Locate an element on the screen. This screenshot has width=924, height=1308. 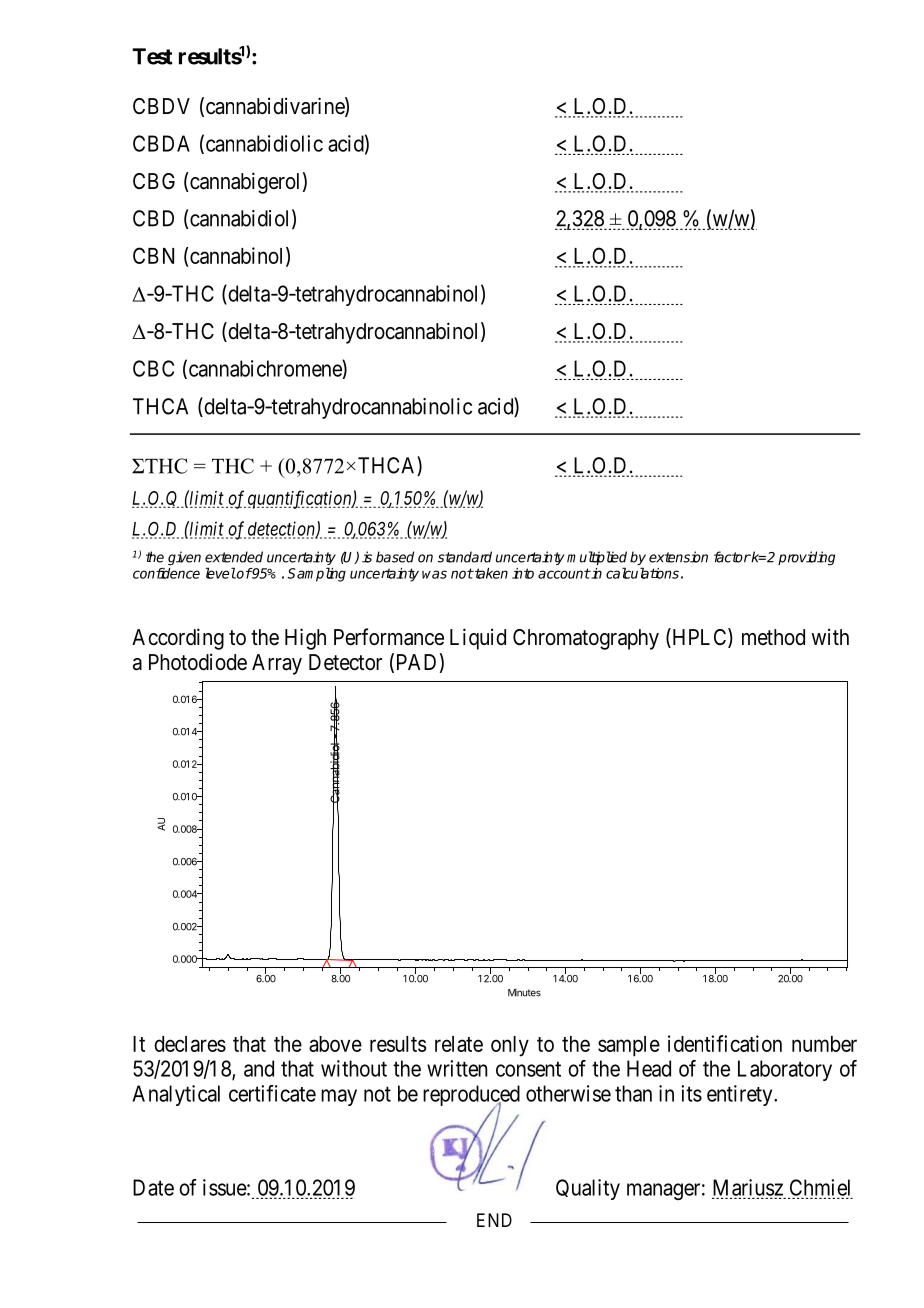
Photodiode is located at coordinates (198, 662).
